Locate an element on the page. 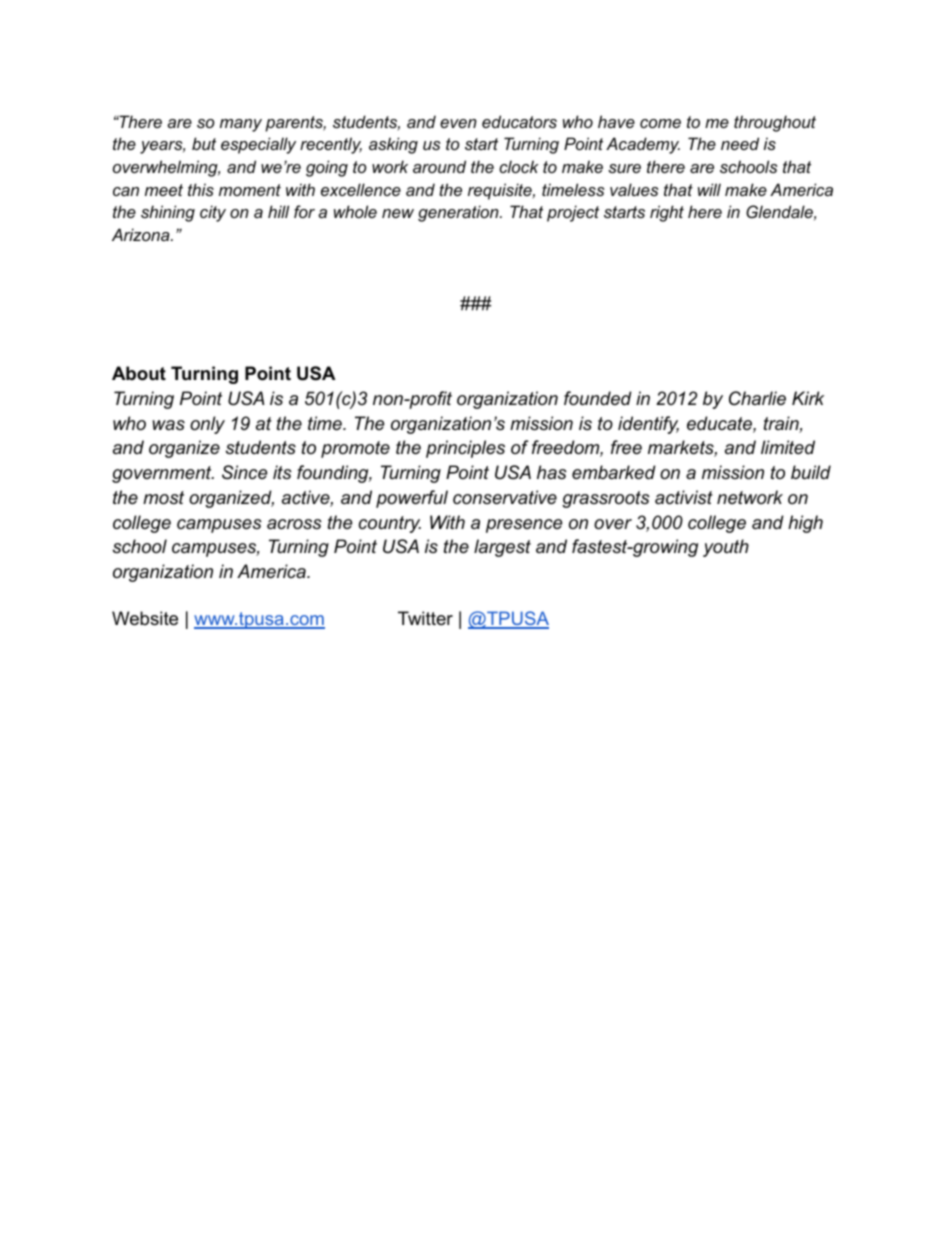 The image size is (952, 1233). most is located at coordinates (163, 497).
